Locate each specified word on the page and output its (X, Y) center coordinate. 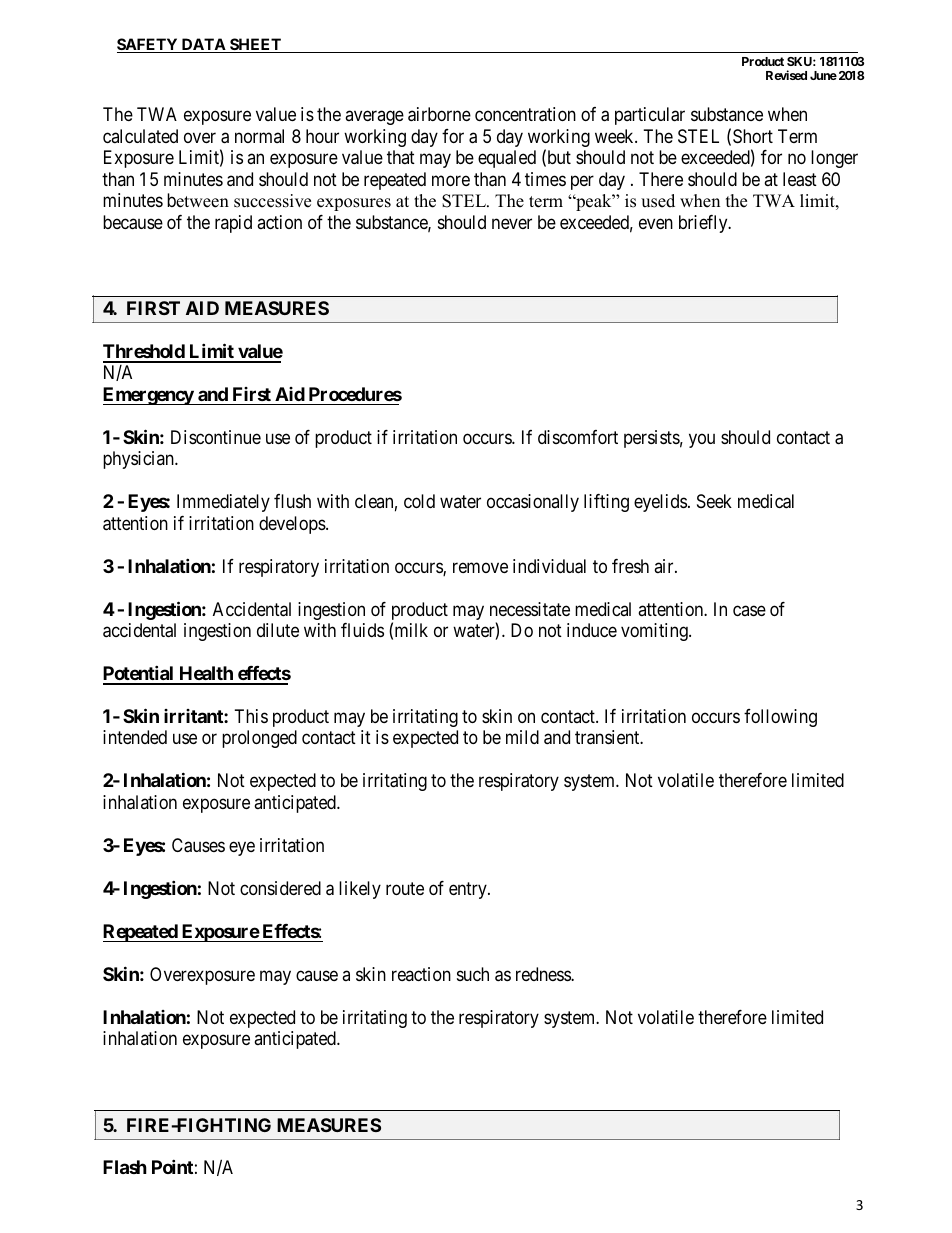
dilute (278, 630)
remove (480, 567)
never (512, 223)
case (749, 610)
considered (280, 888)
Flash (125, 1167)
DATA (203, 45)
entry (469, 890)
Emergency (149, 396)
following (780, 718)
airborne (439, 114)
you (702, 440)
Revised (786, 75)
